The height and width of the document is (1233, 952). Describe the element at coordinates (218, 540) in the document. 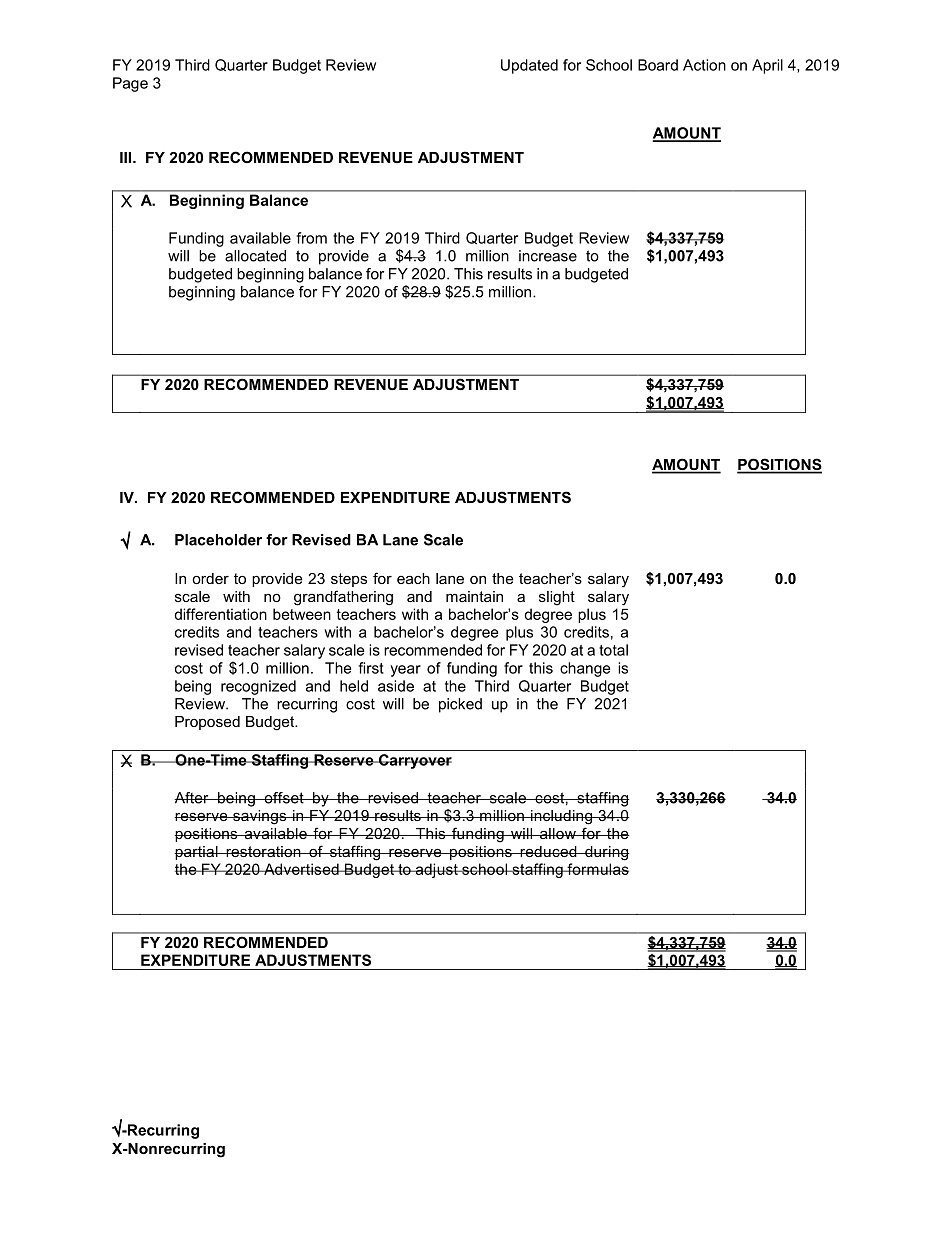

I see `Placeholder` at that location.
